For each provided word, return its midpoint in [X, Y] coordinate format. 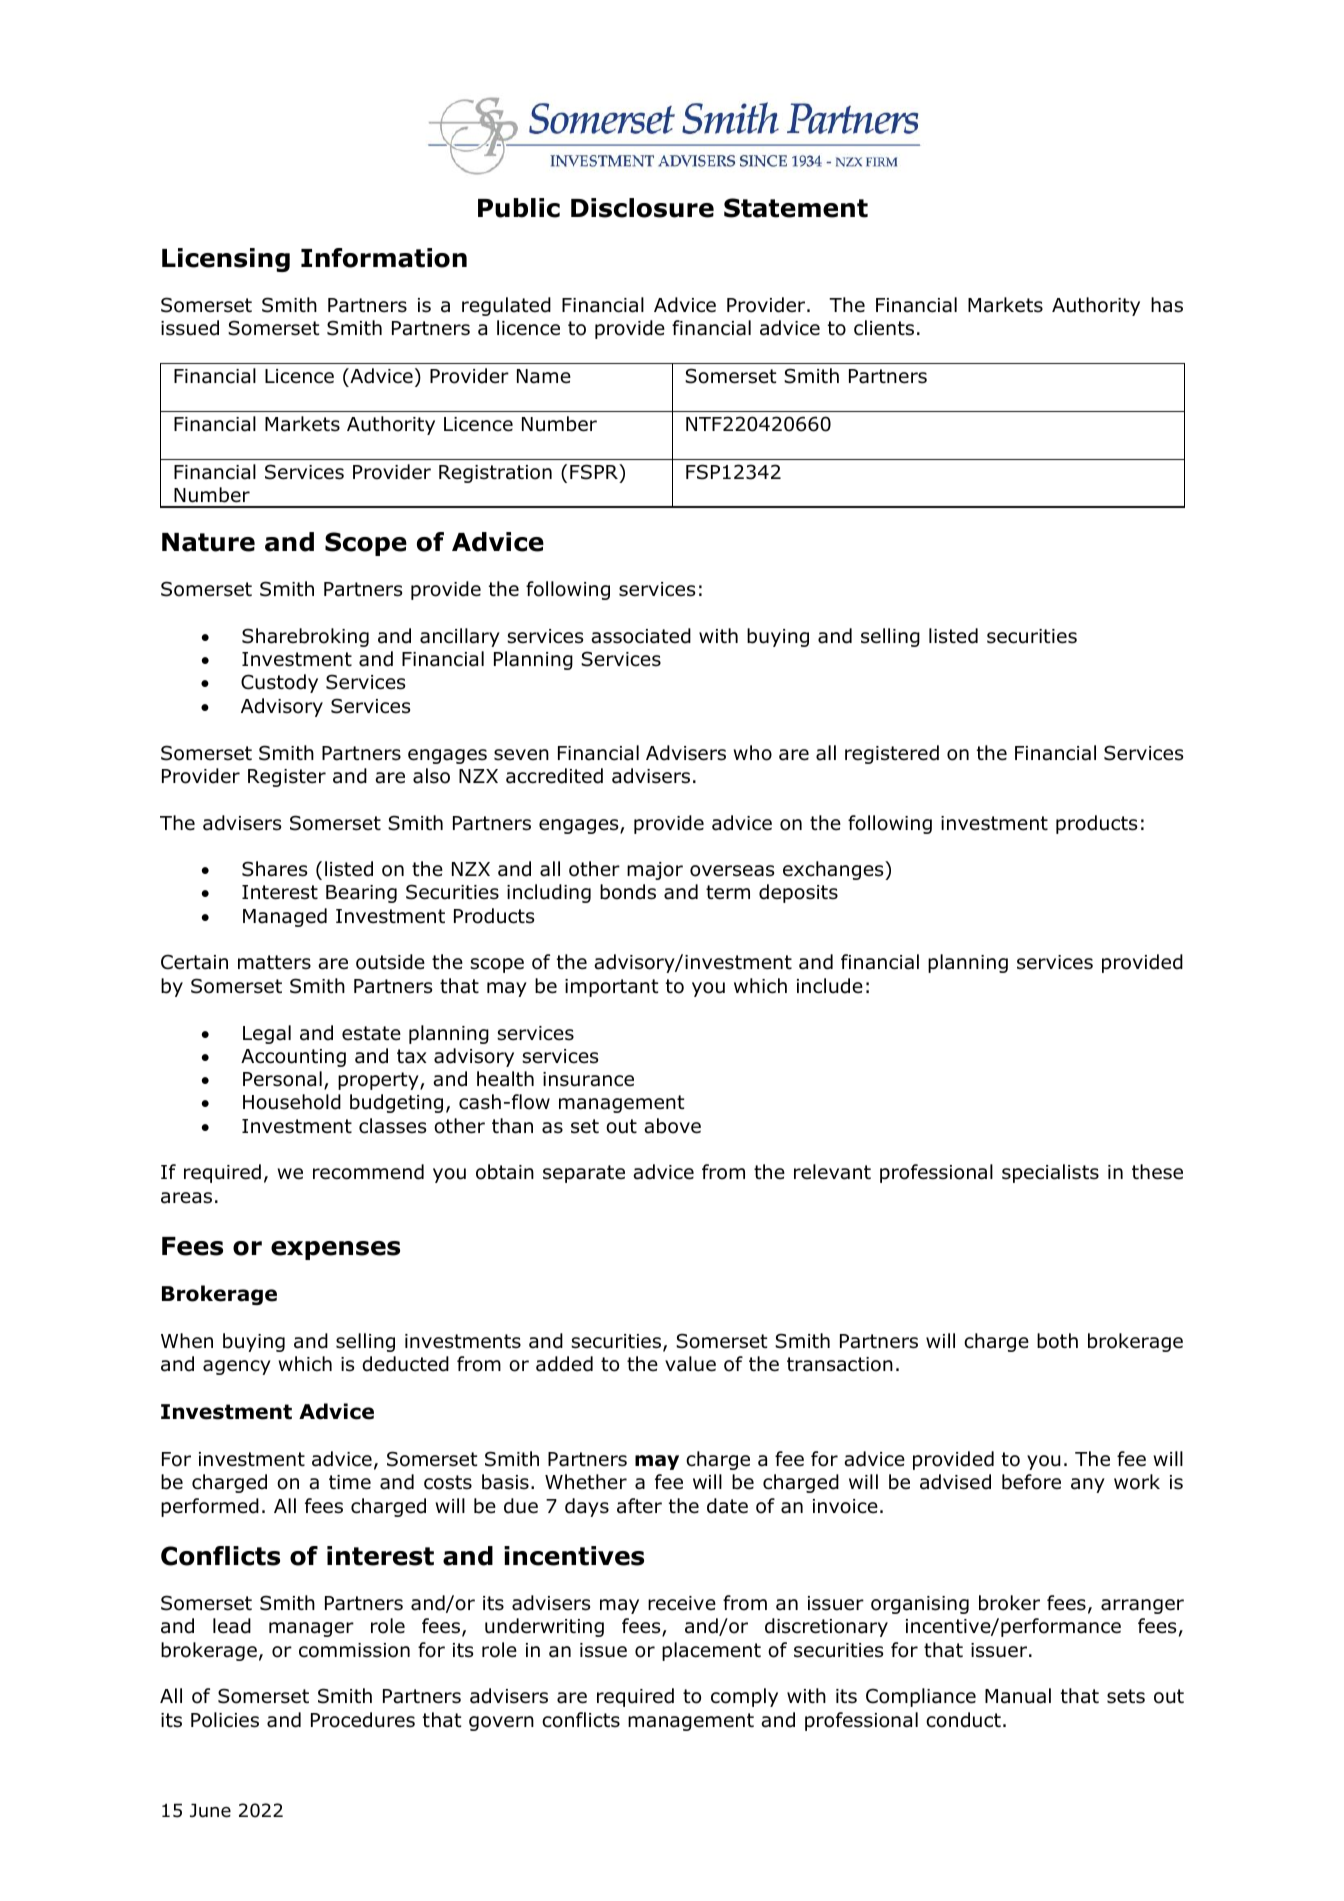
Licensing [226, 260]
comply [744, 1697]
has [1167, 305]
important [611, 988]
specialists [1050, 1173]
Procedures [363, 1720]
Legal [267, 1034]
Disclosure [642, 208]
